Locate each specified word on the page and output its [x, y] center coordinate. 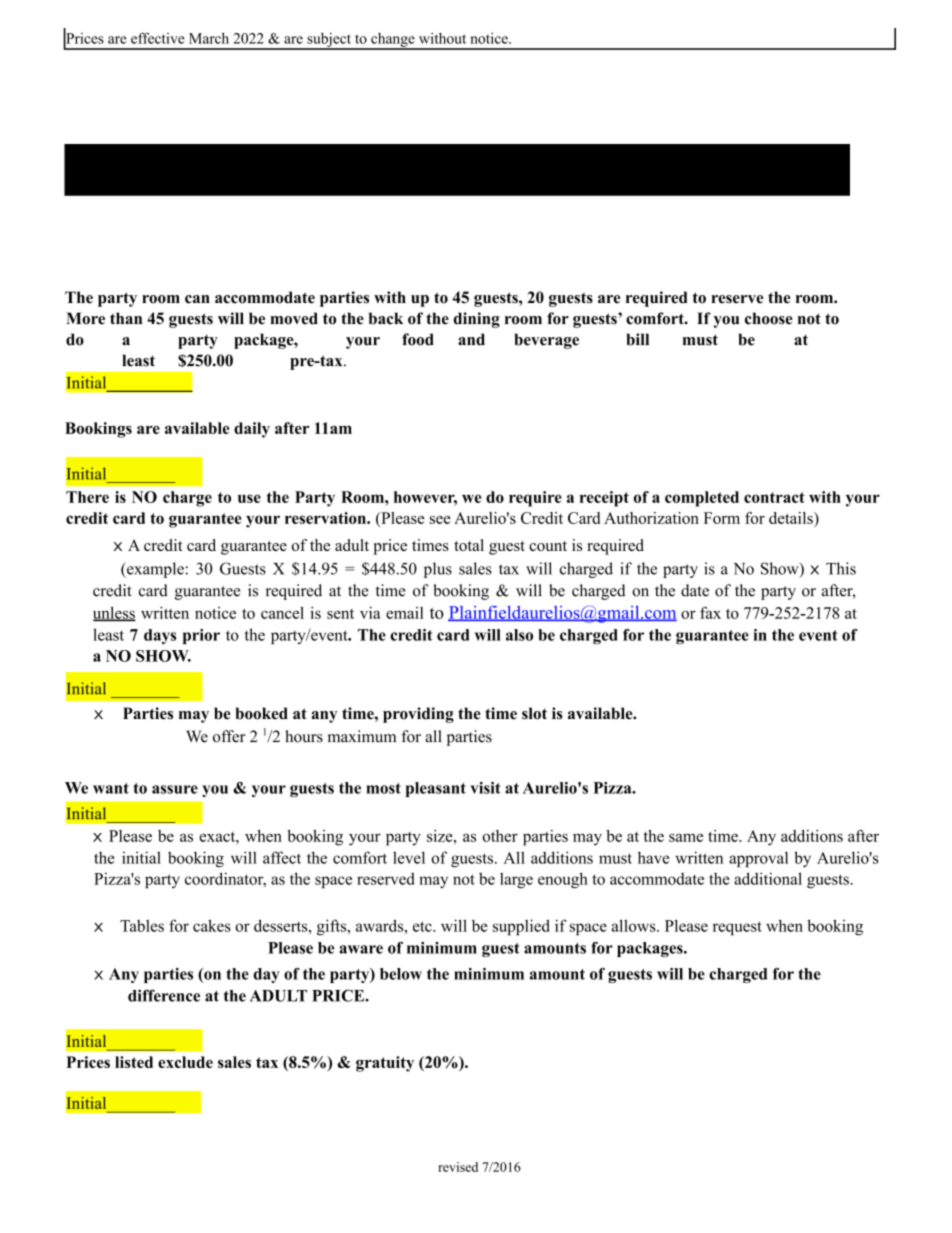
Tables [142, 925]
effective [158, 38]
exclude [185, 1062]
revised [458, 1167]
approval [758, 859]
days [160, 636]
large [516, 880]
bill [637, 339]
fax [710, 612]
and [471, 339]
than [126, 318]
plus [438, 570]
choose [769, 318]
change [393, 41]
